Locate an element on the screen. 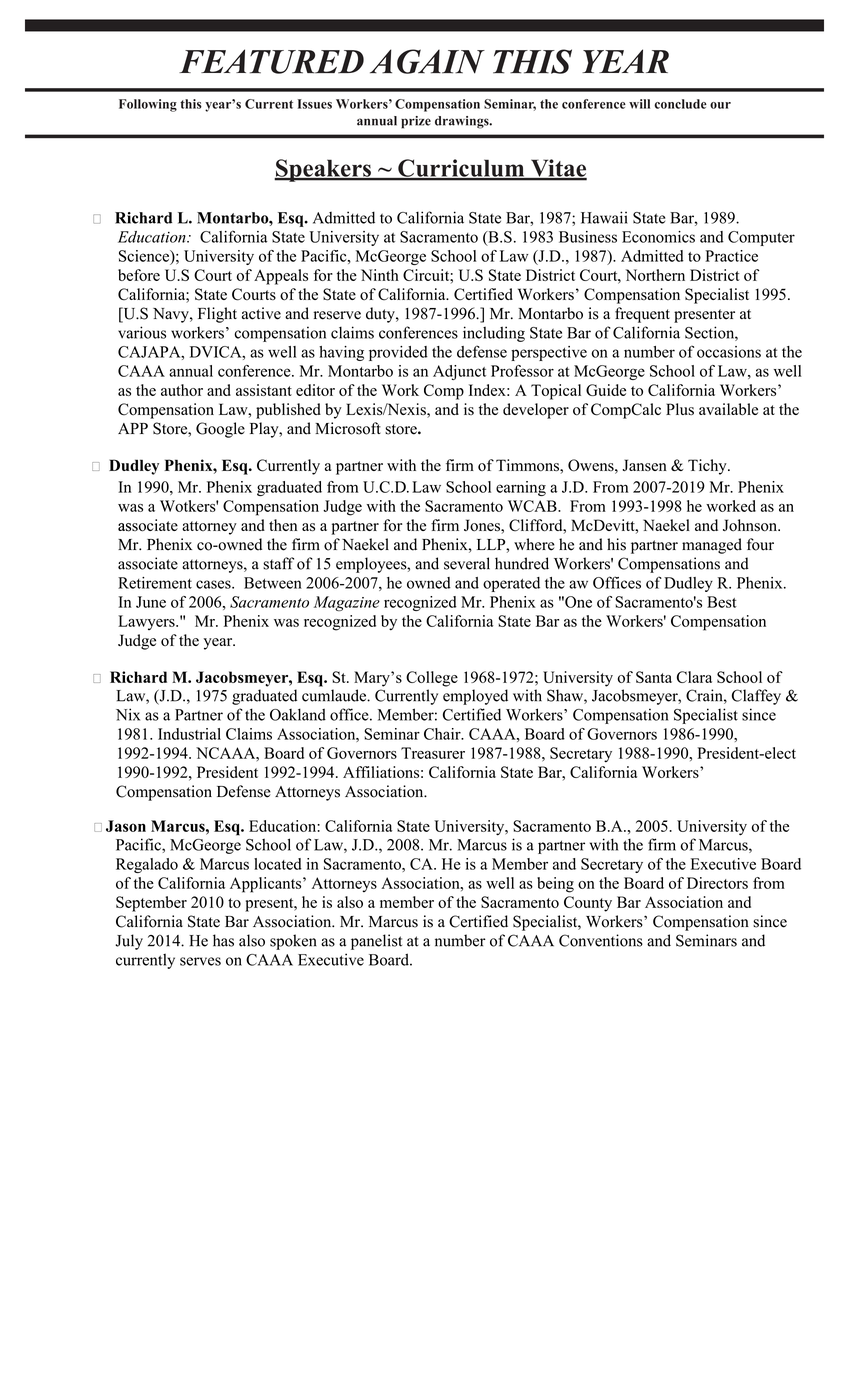 Image resolution: width=849 pixels, height=1400 pixels. then is located at coordinates (283, 525).
